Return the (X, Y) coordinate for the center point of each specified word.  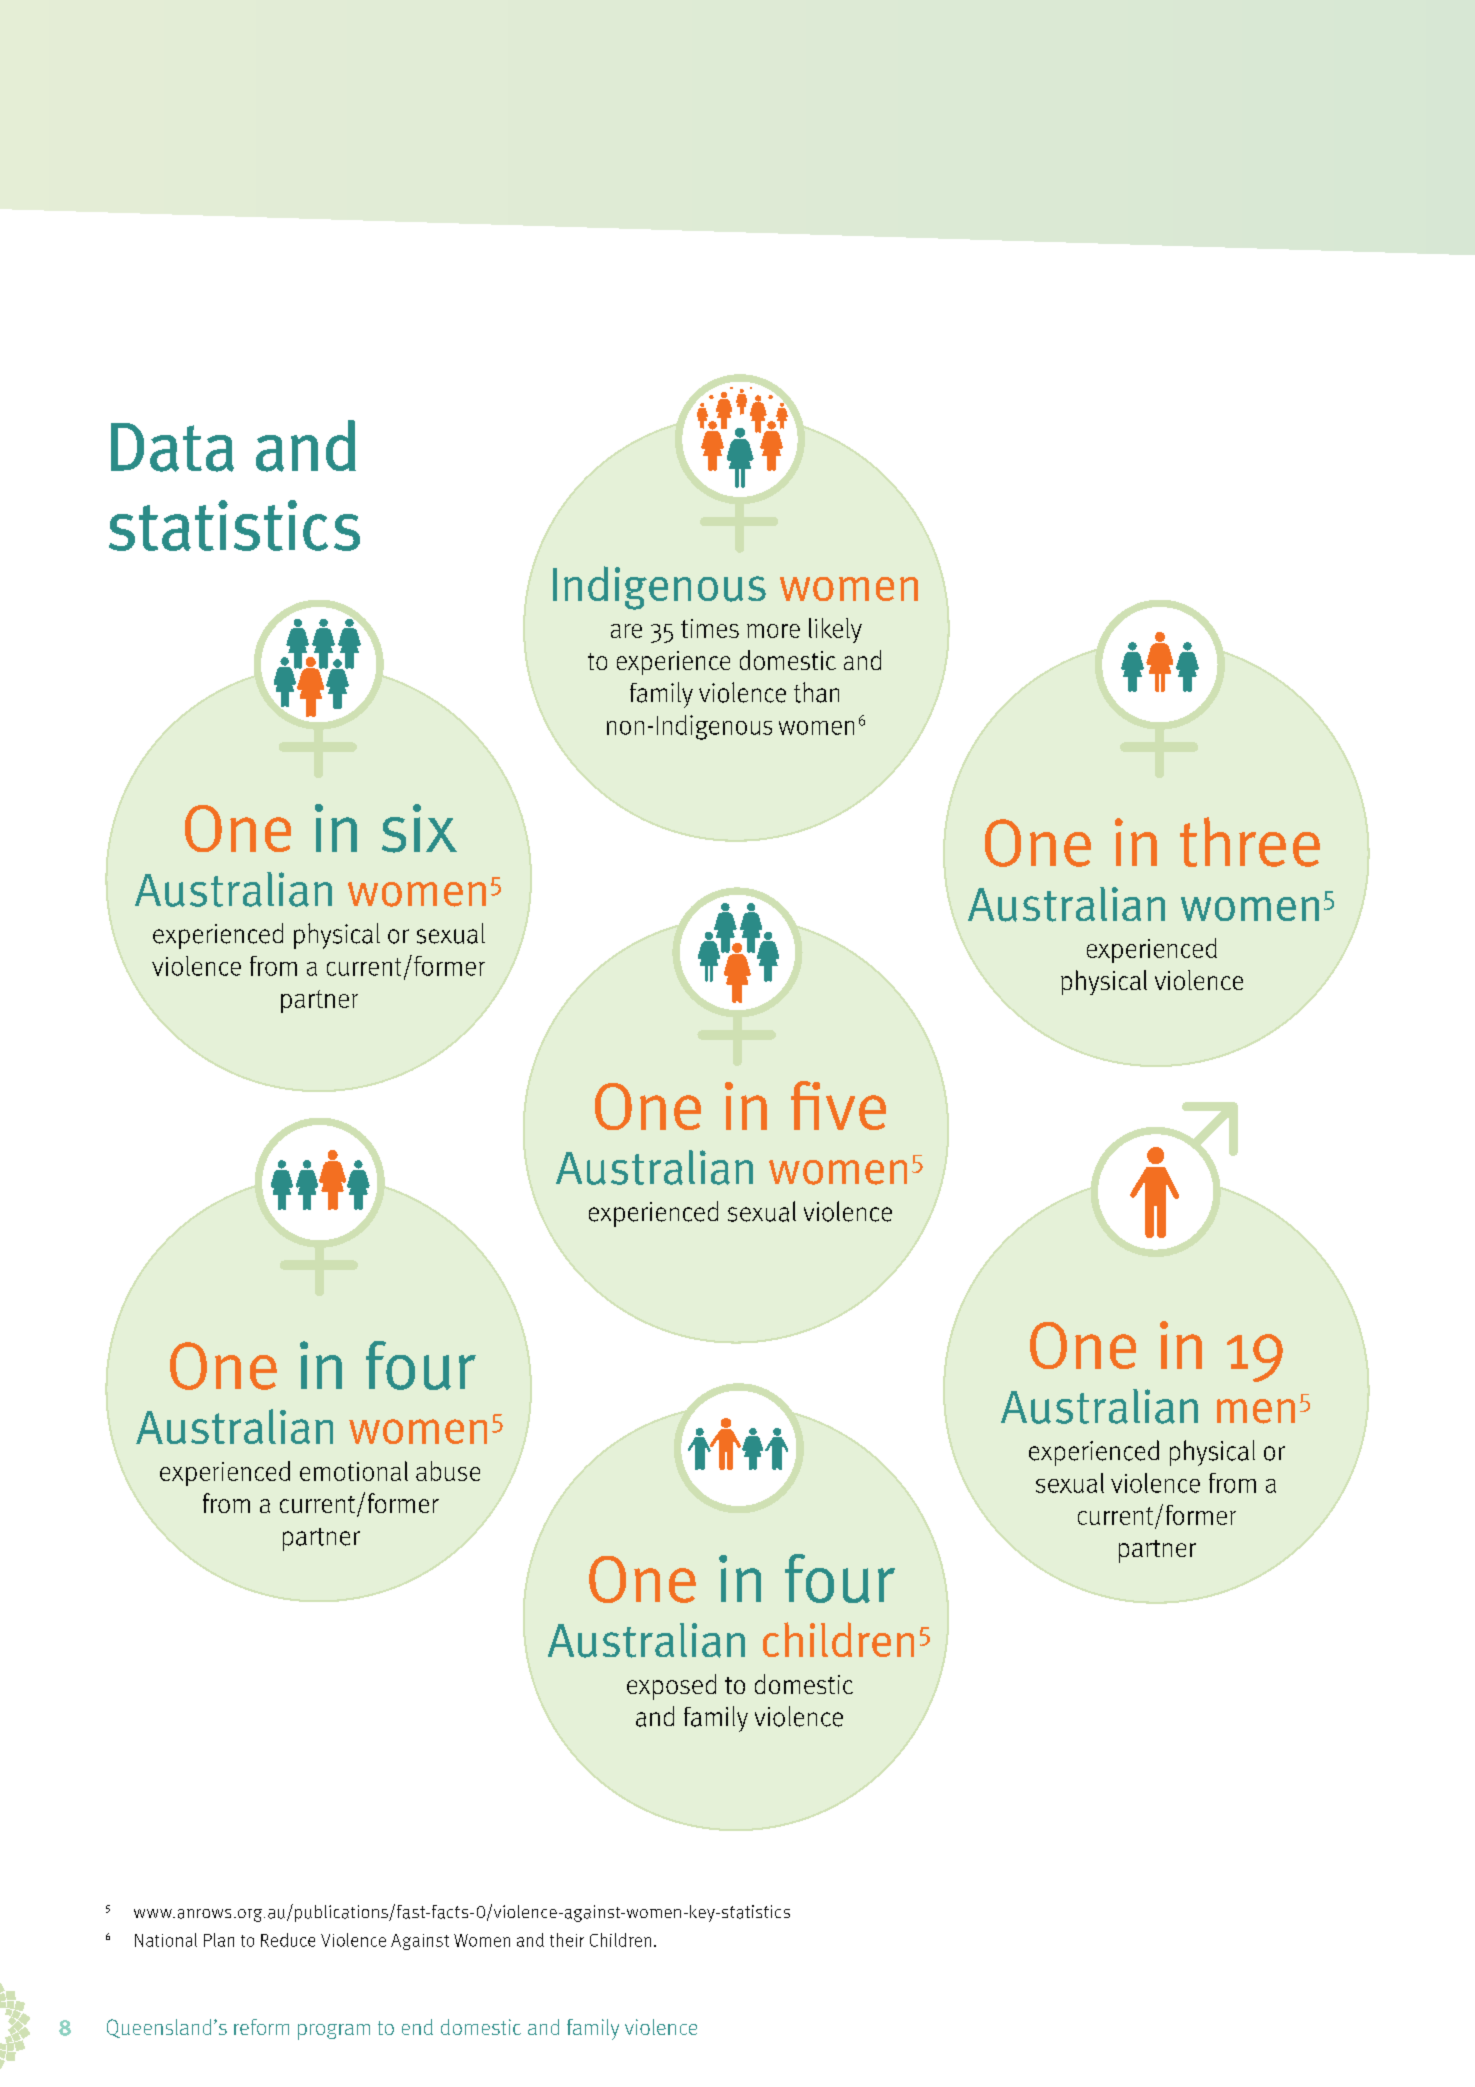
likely (835, 630)
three (1250, 842)
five (838, 1105)
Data (172, 447)
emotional (354, 1471)
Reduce (288, 1940)
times (710, 628)
